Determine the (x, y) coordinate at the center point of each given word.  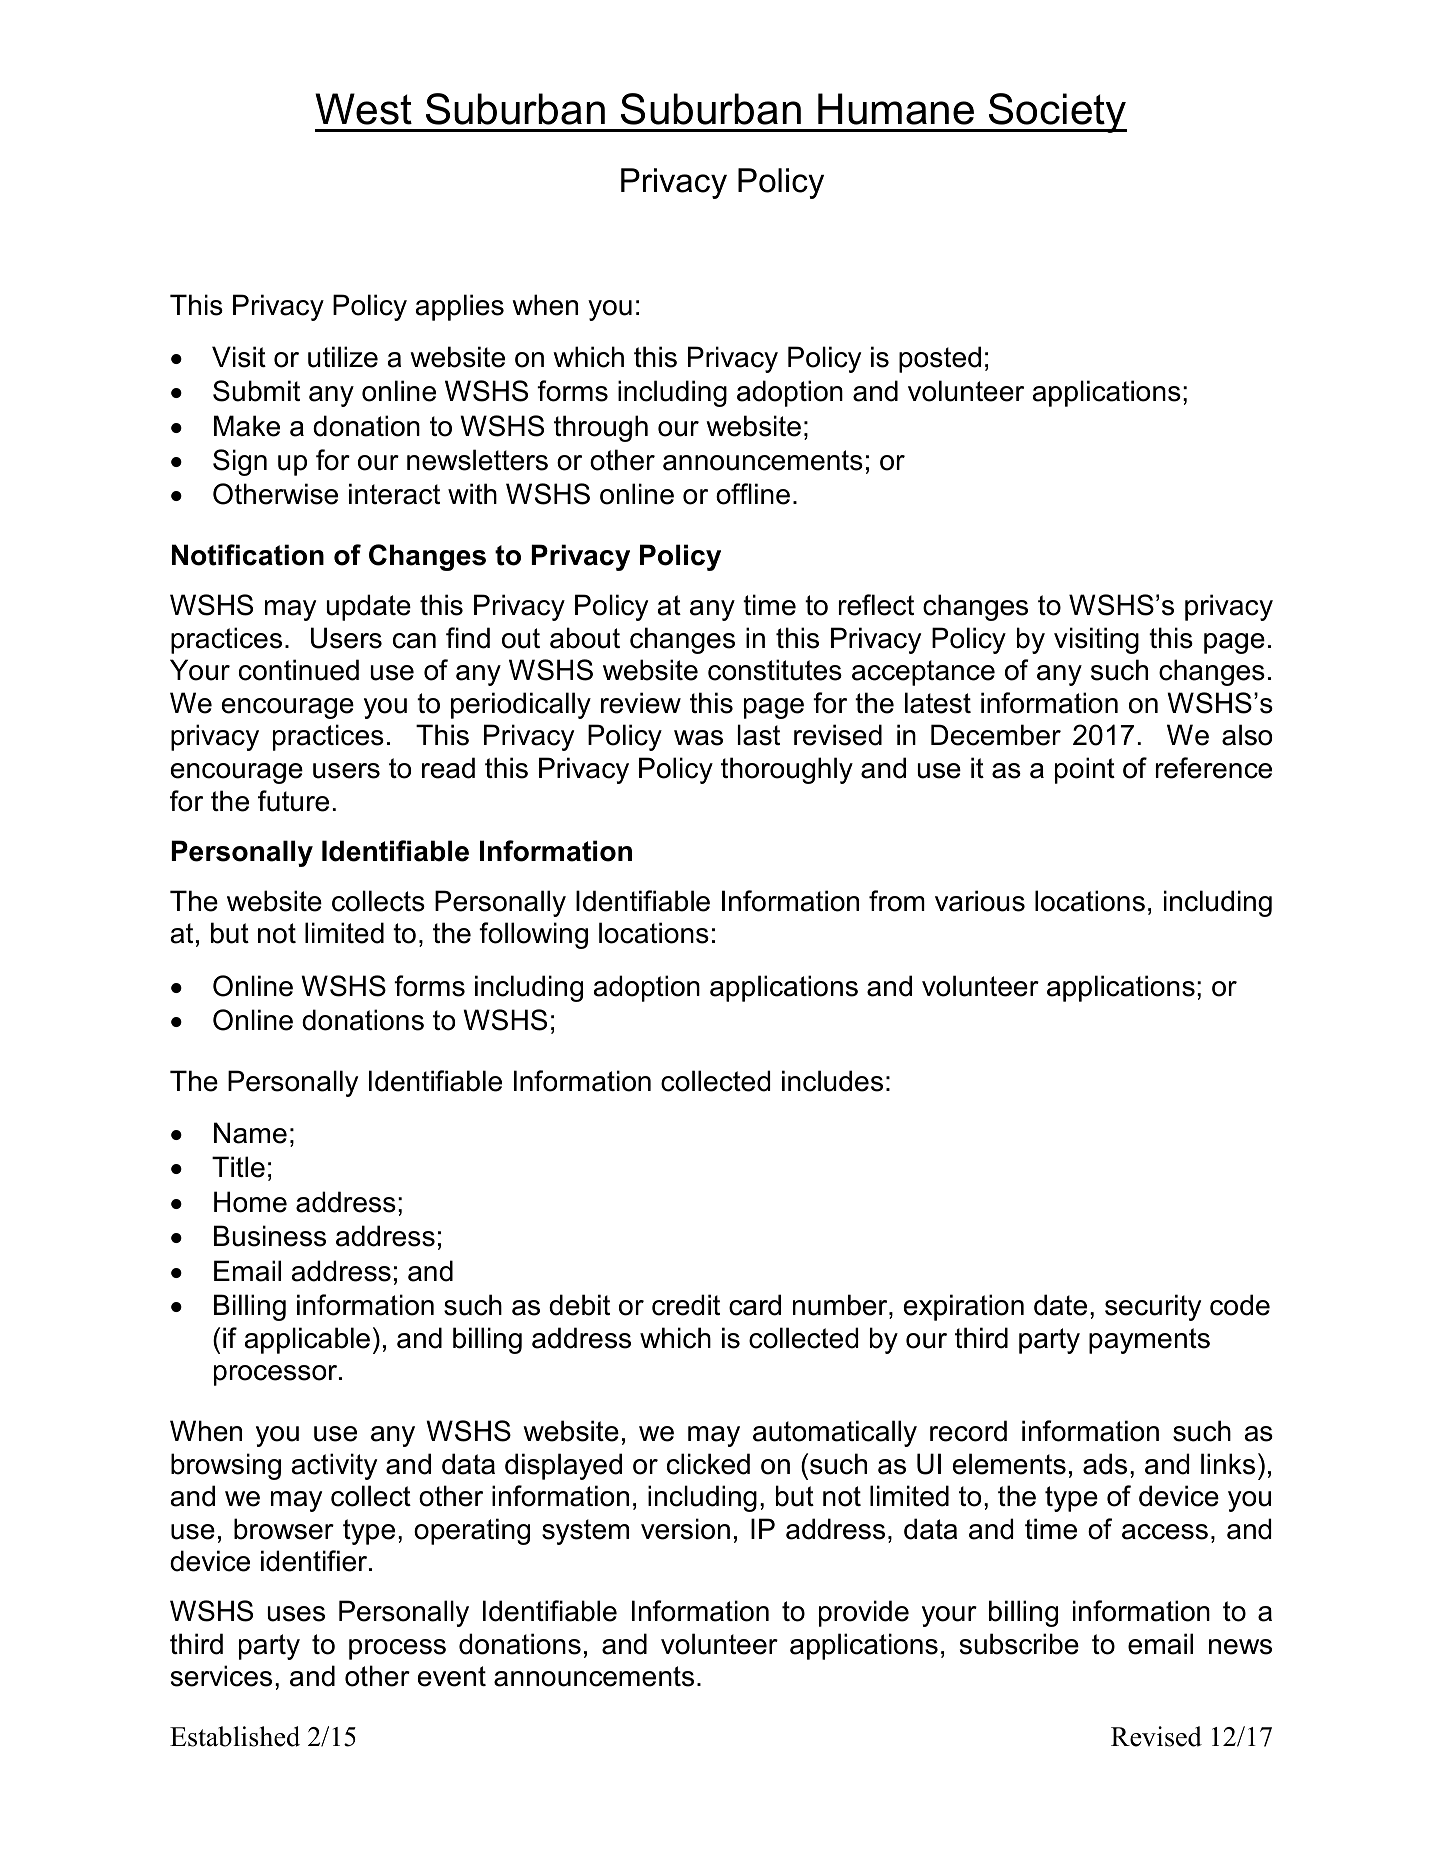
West (363, 109)
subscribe (1019, 1644)
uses (296, 1614)
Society (1057, 113)
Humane (896, 109)
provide (864, 1613)
